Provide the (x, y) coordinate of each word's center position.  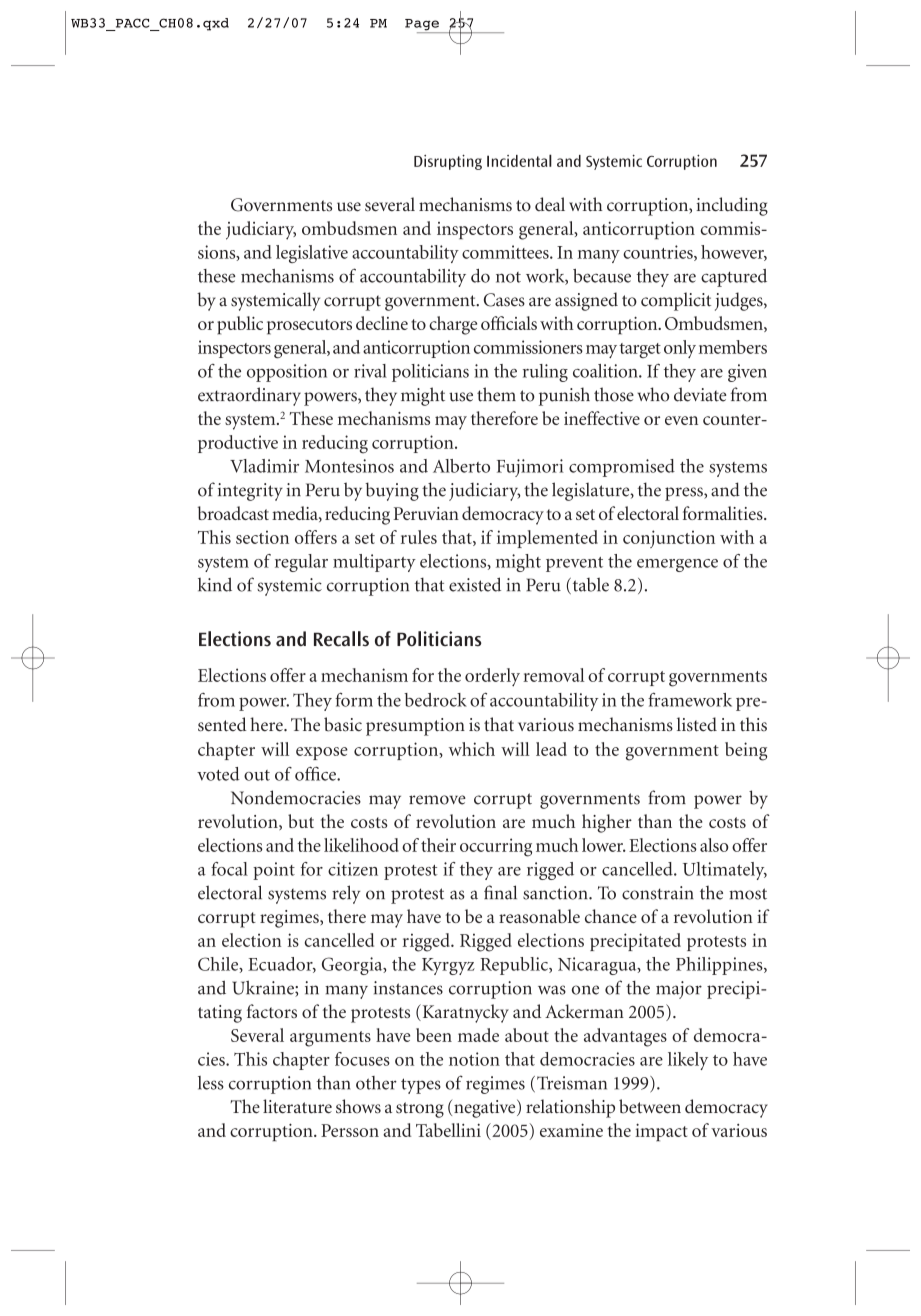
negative (485, 1108)
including (732, 206)
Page (423, 26)
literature (297, 1106)
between (650, 1106)
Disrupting (448, 162)
